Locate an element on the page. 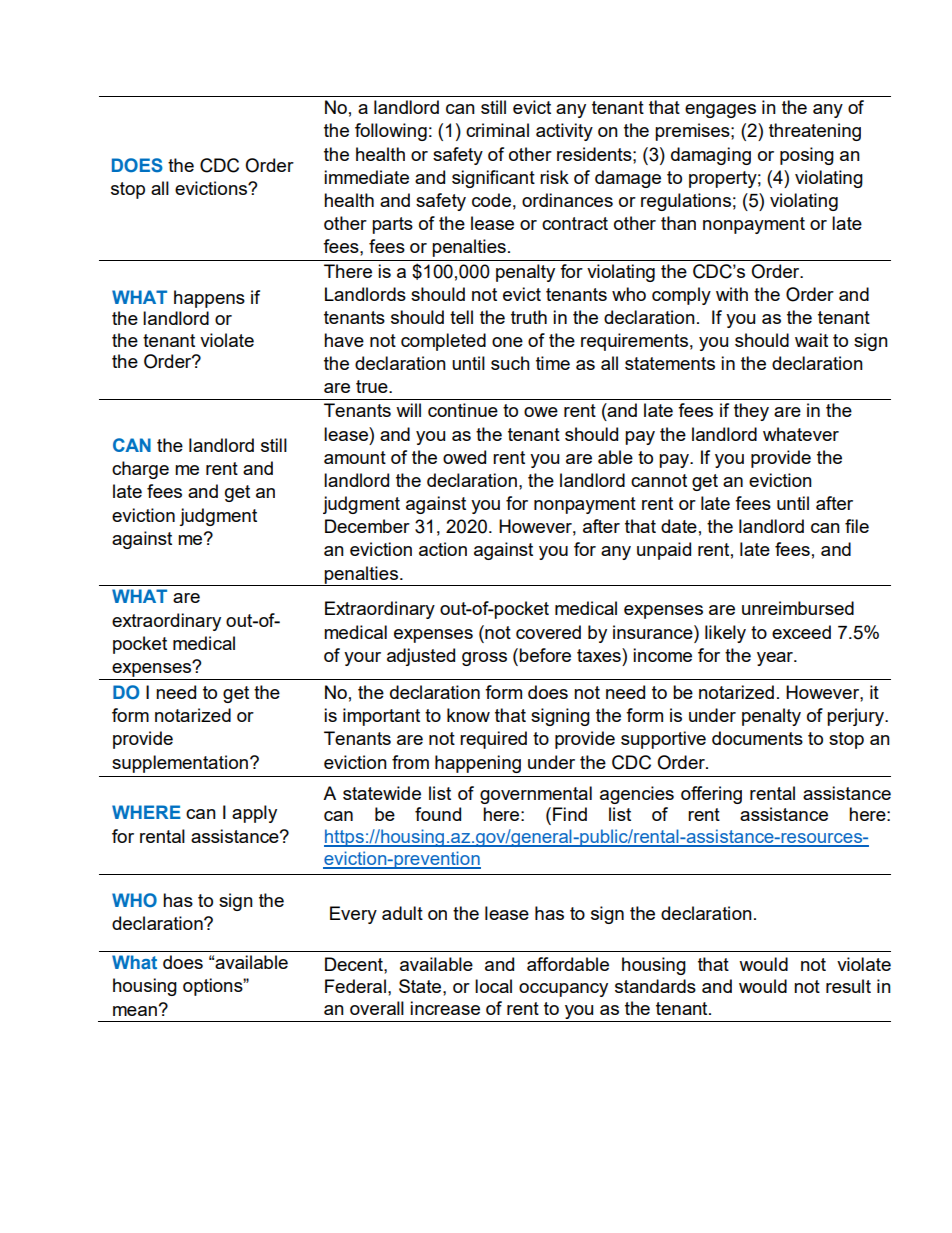  action is located at coordinates (443, 549).
